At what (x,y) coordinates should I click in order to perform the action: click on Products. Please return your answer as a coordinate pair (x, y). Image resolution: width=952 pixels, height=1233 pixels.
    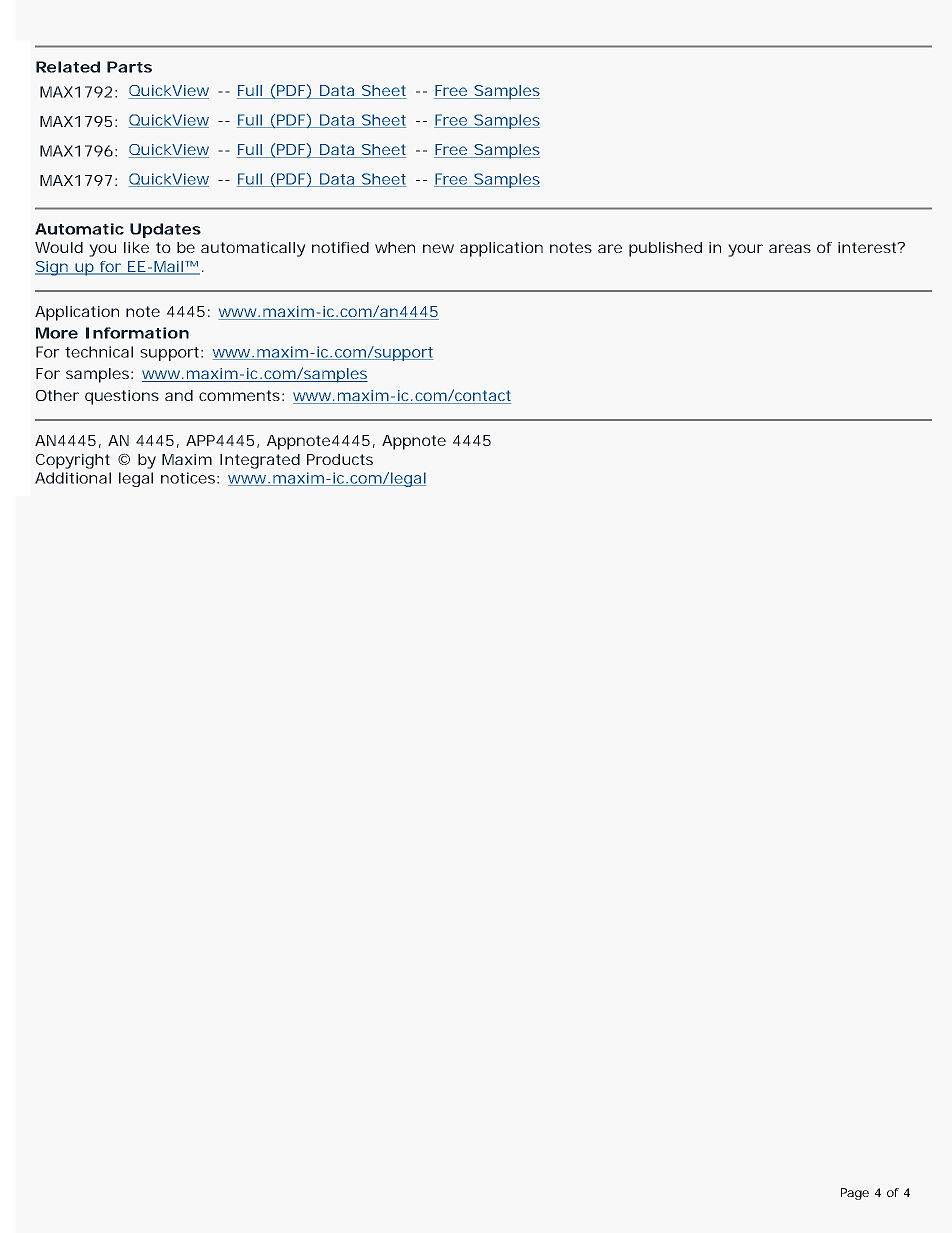
    Looking at the image, I should click on (340, 459).
